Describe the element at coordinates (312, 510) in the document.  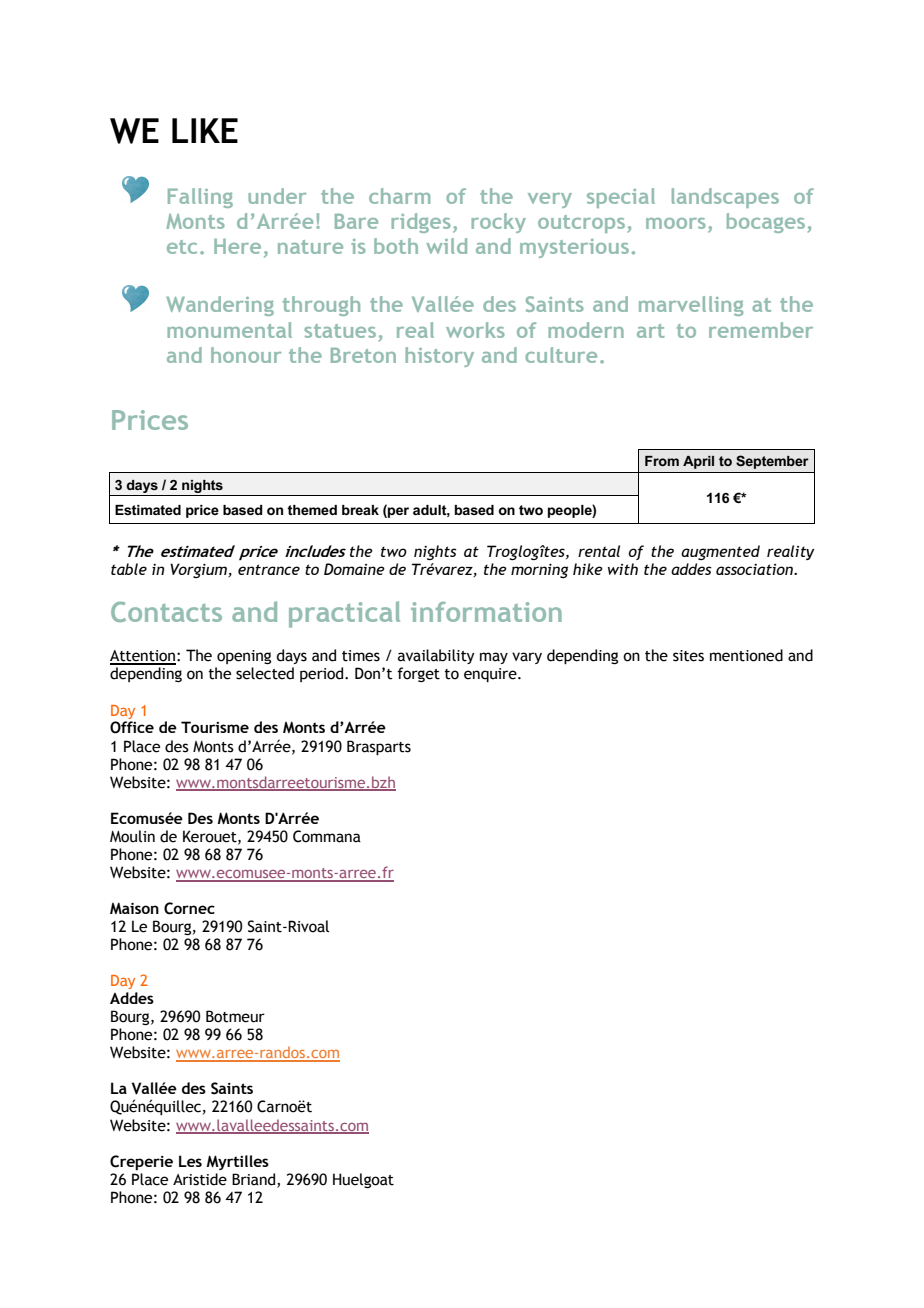
I see `themed` at that location.
